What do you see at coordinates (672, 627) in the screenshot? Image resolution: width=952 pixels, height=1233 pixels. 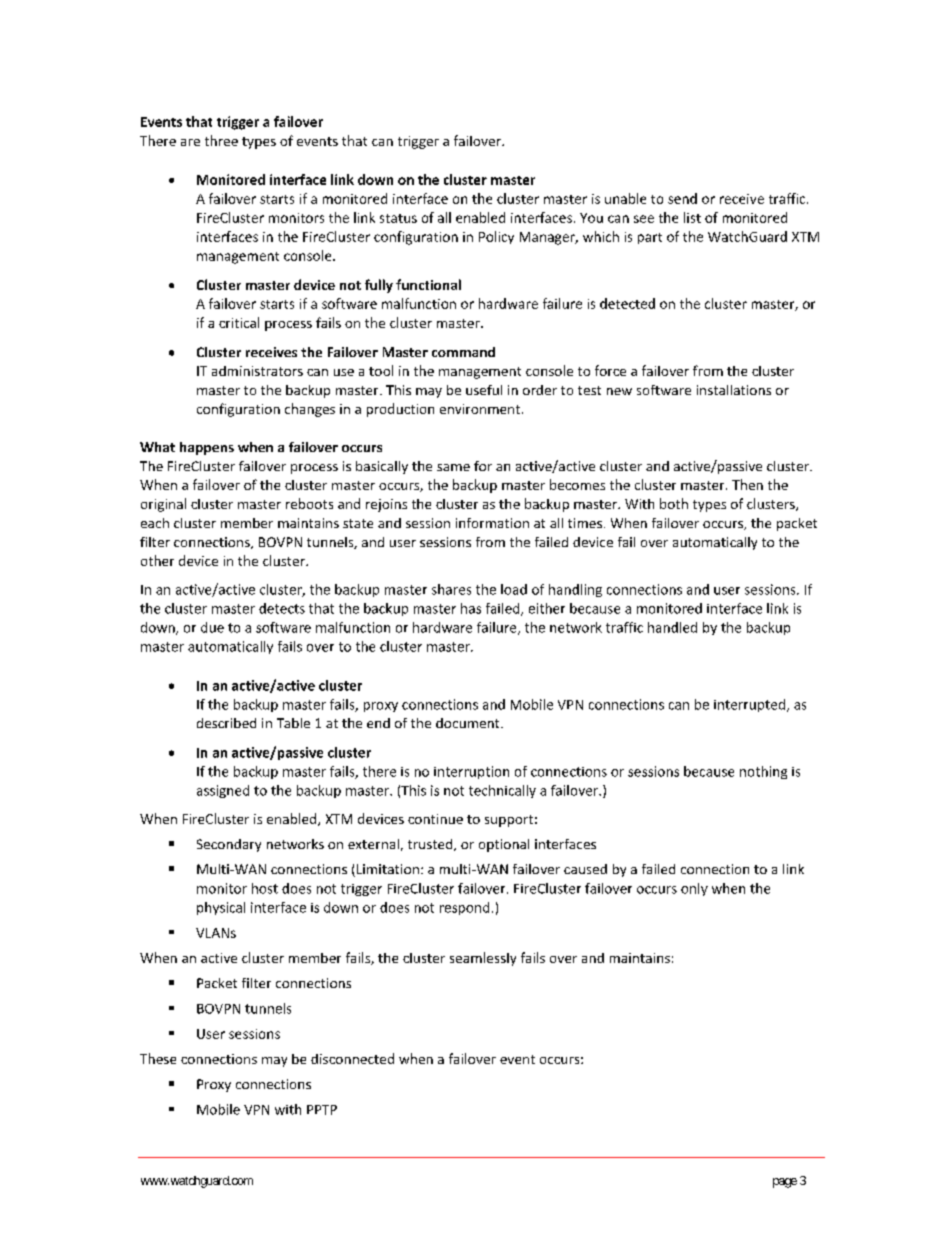 I see `handled` at bounding box center [672, 627].
